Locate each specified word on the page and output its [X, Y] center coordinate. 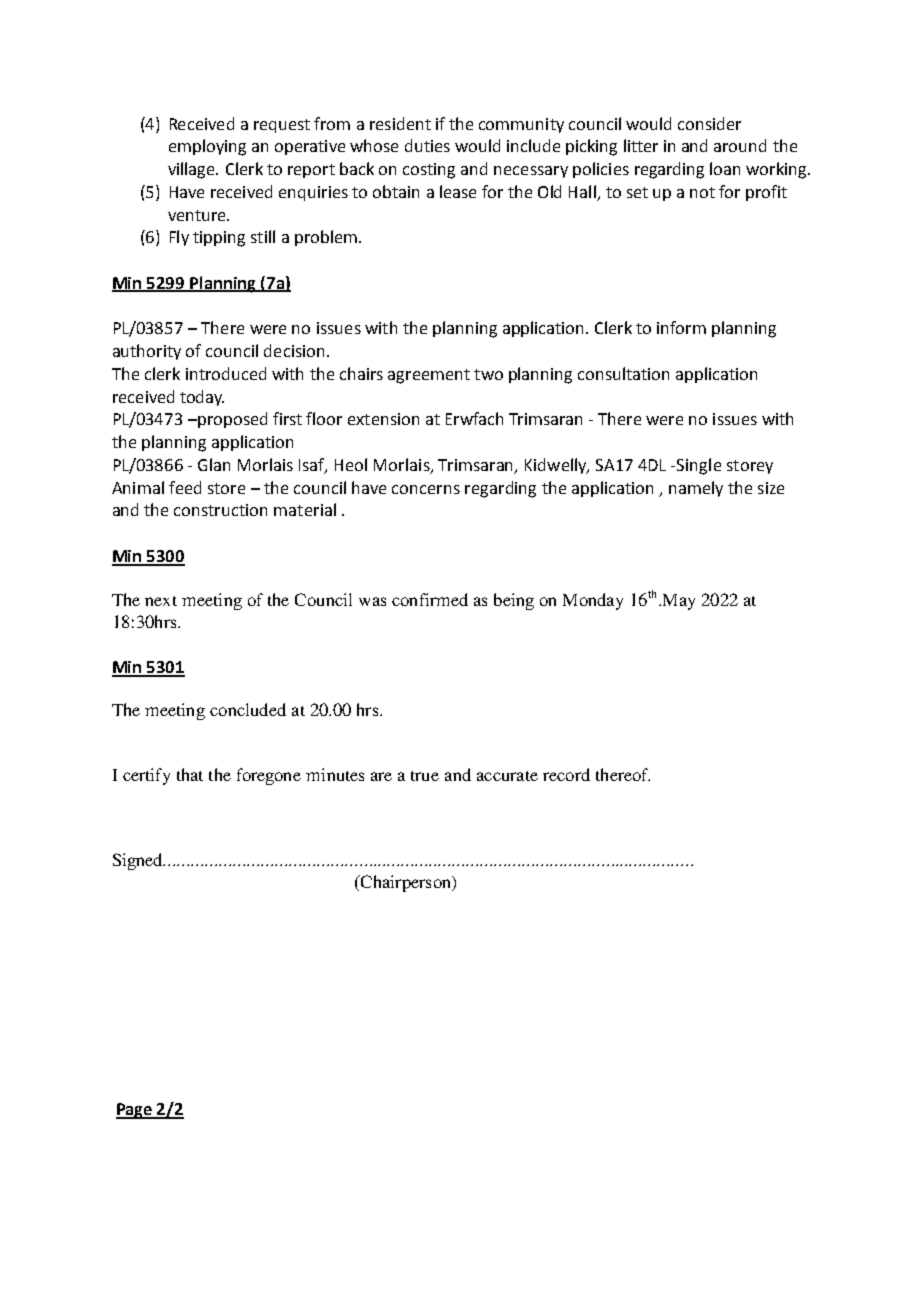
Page [135, 1111]
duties [427, 145]
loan [725, 168]
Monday [593, 601]
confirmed [430, 599]
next [161, 601]
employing [207, 147]
